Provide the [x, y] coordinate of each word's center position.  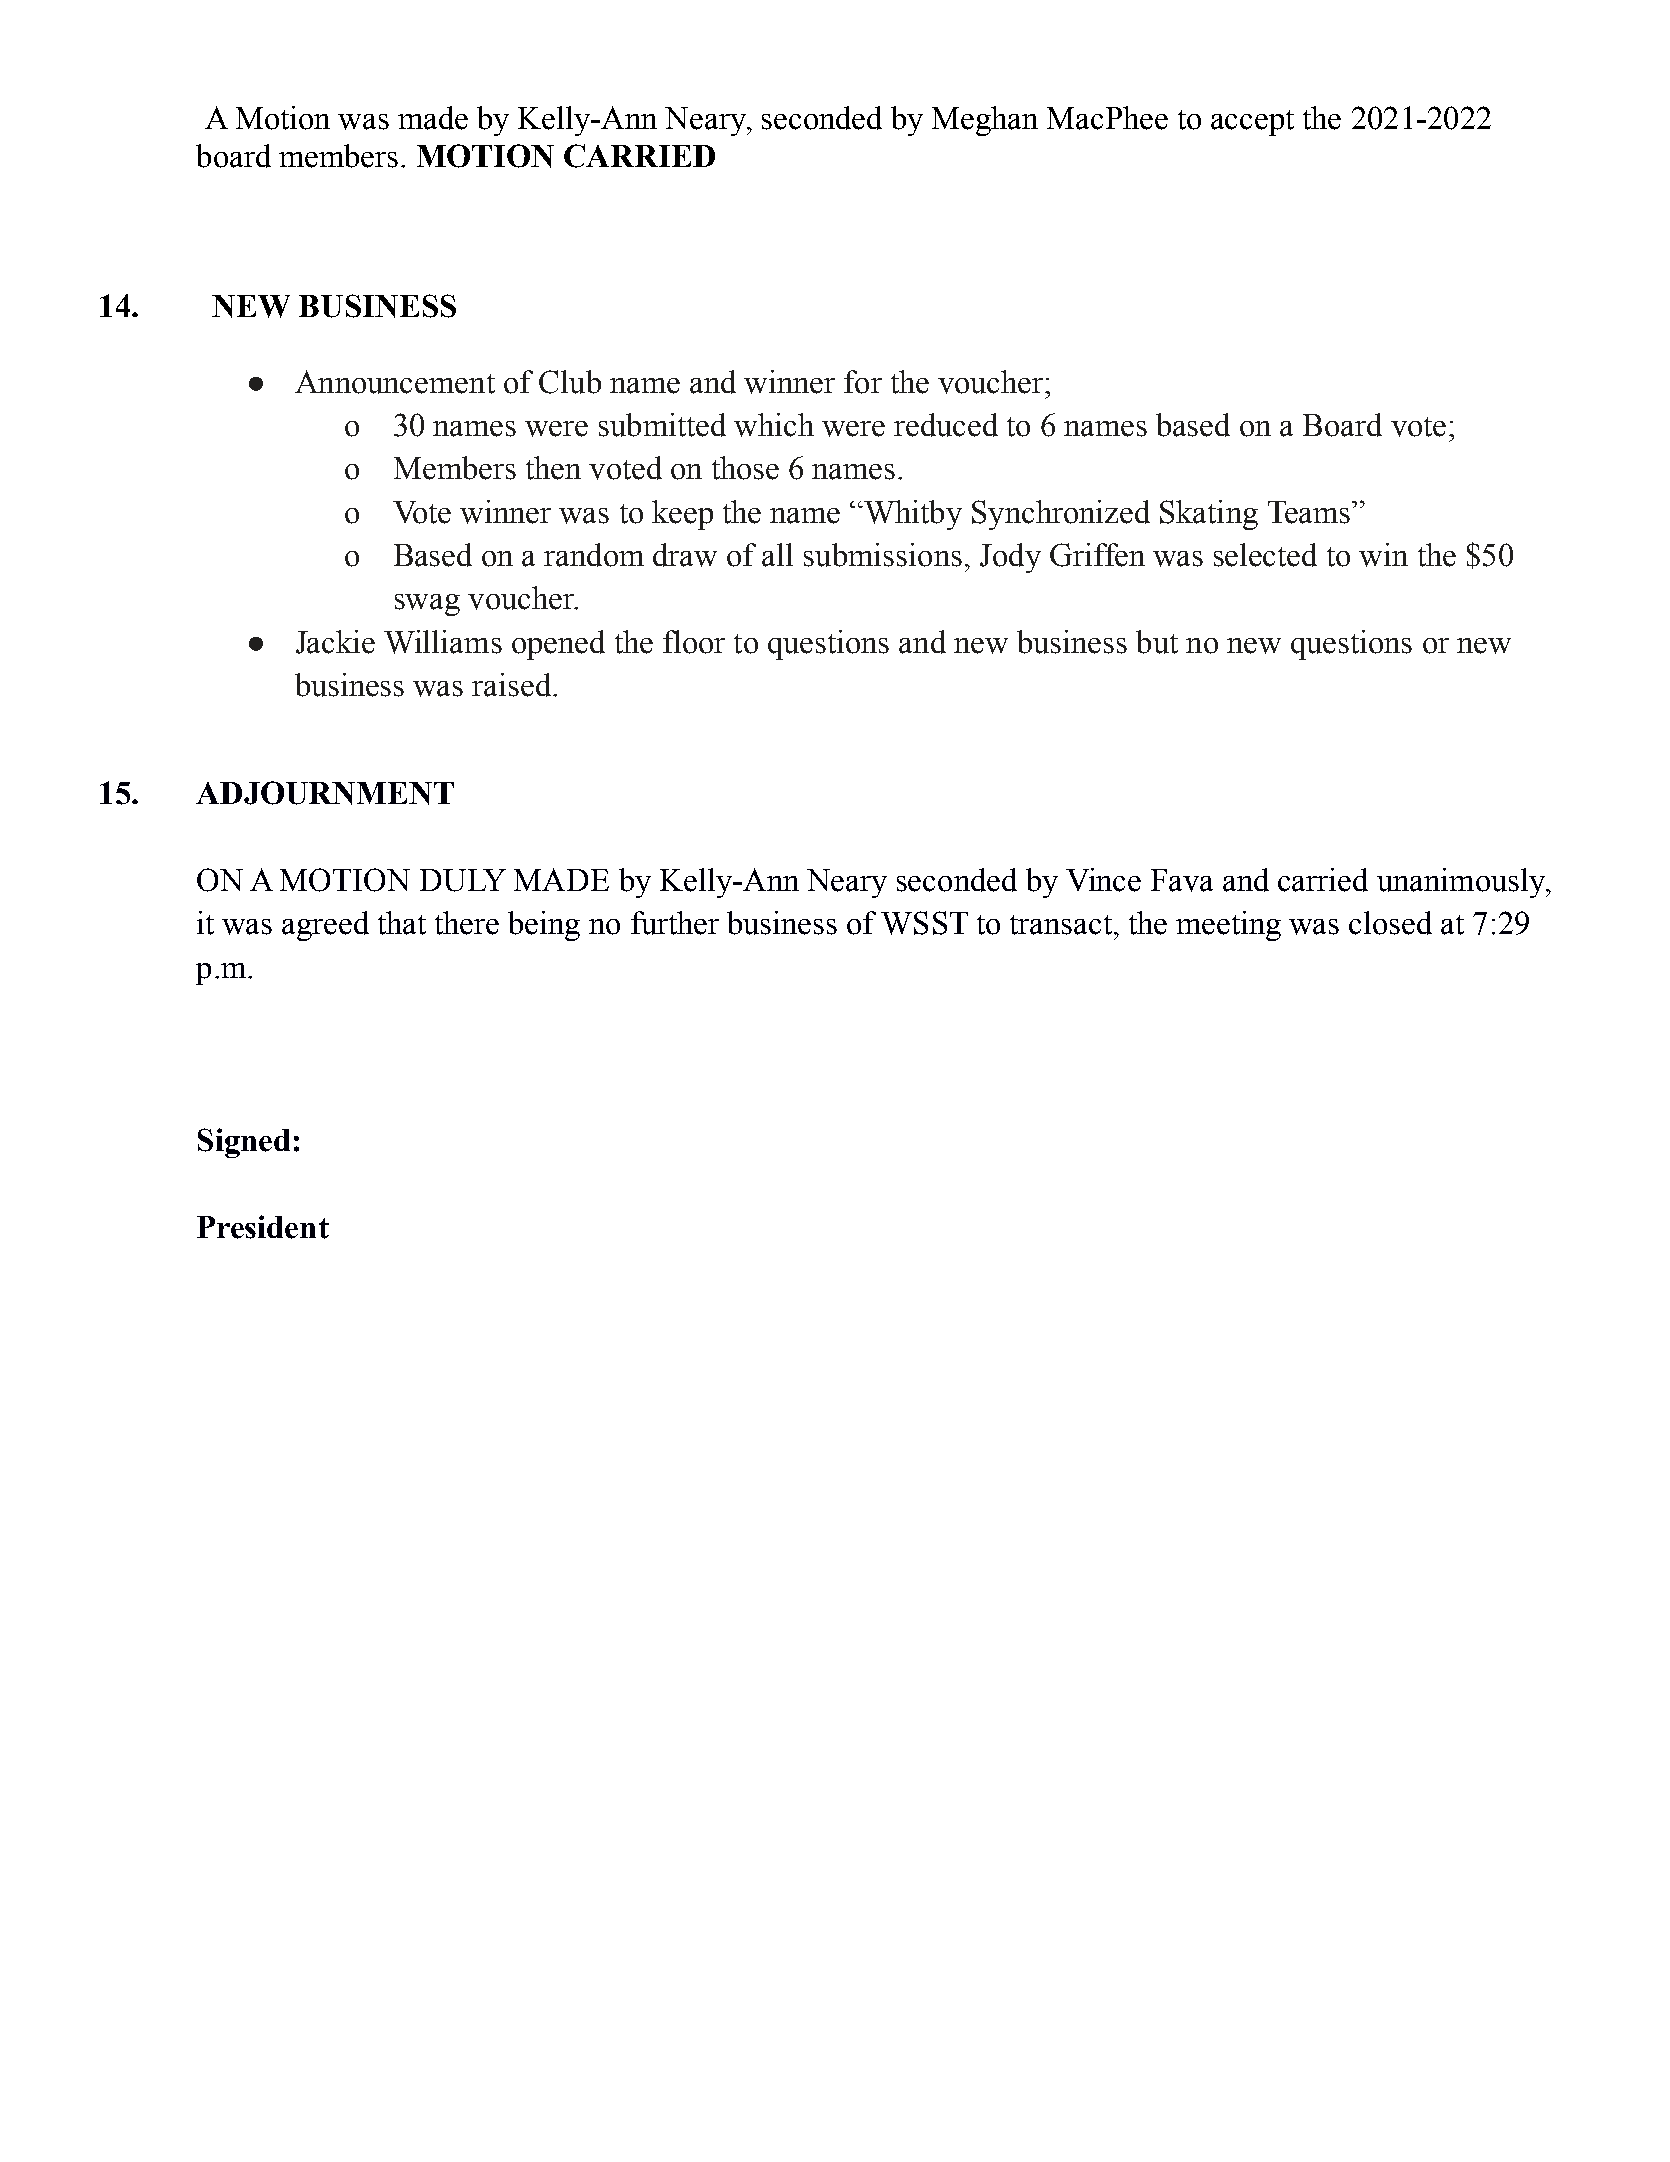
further [675, 923]
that [402, 923]
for [863, 382]
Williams [443, 642]
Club [570, 382]
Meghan [985, 121]
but [1157, 642]
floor [694, 642]
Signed [244, 1143]
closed [1390, 923]
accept [1252, 123]
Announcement [395, 382]
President [263, 1227]
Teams [1310, 512]
